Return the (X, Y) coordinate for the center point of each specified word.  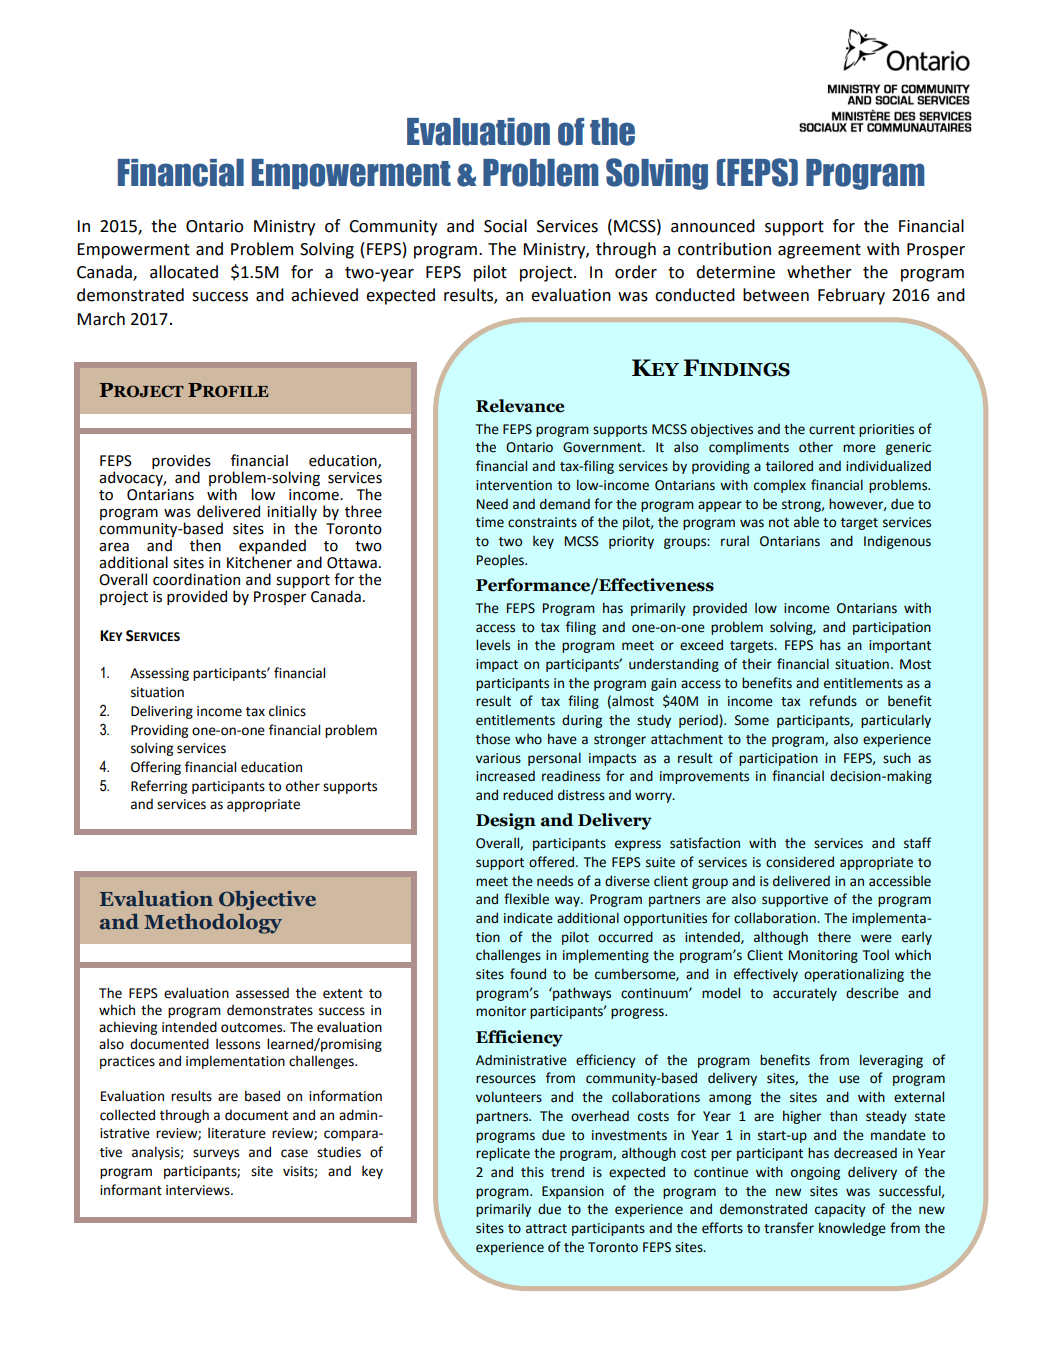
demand (565, 504)
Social (505, 226)
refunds (833, 701)
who (528, 739)
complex (780, 486)
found (528, 974)
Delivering (162, 712)
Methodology (213, 924)
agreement (819, 251)
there (834, 937)
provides (181, 463)
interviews (199, 1190)
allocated (184, 272)
